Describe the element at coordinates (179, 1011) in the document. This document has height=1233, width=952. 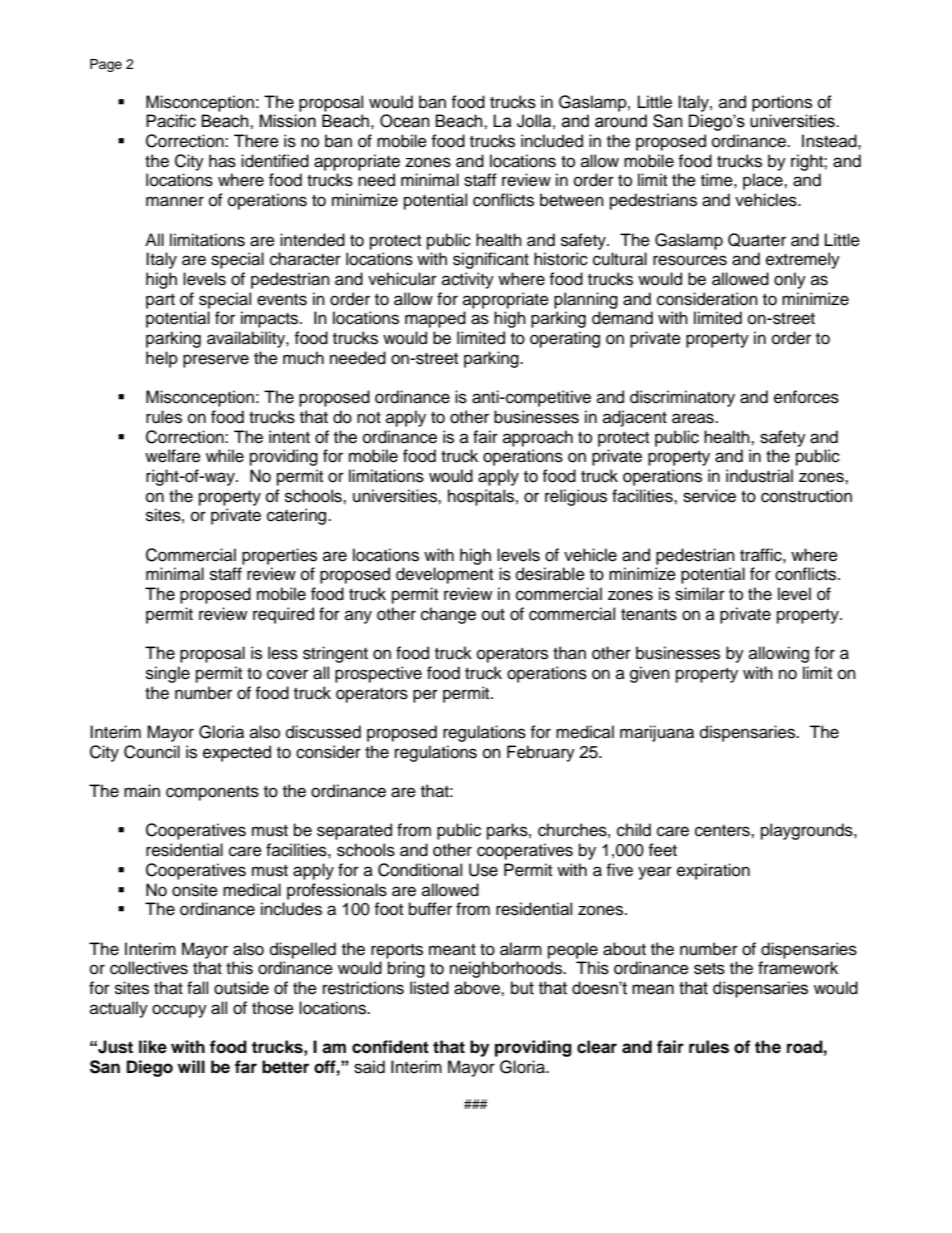
I see `occupy` at that location.
